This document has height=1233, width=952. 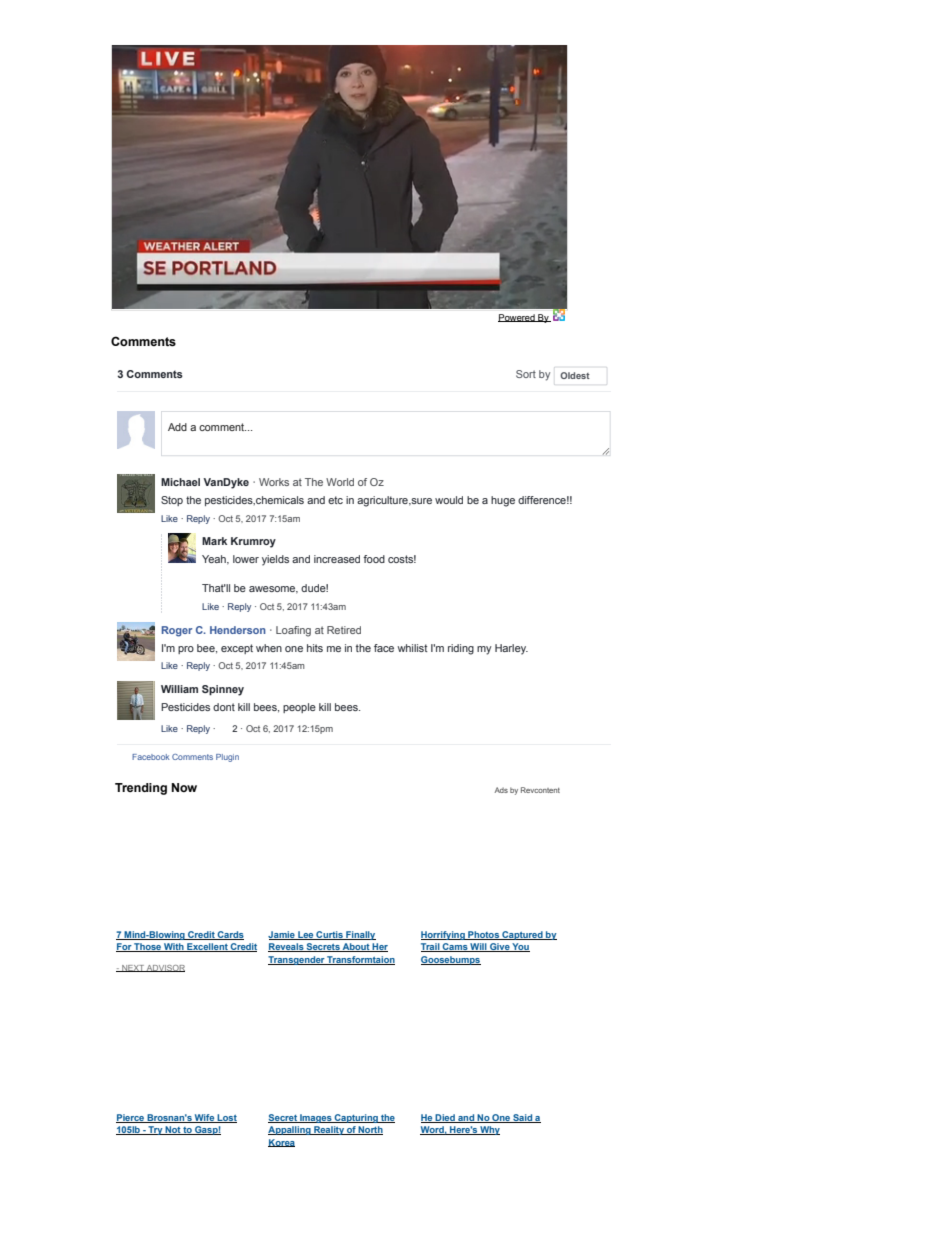 What do you see at coordinates (522, 935) in the document?
I see `Captured` at bounding box center [522, 935].
